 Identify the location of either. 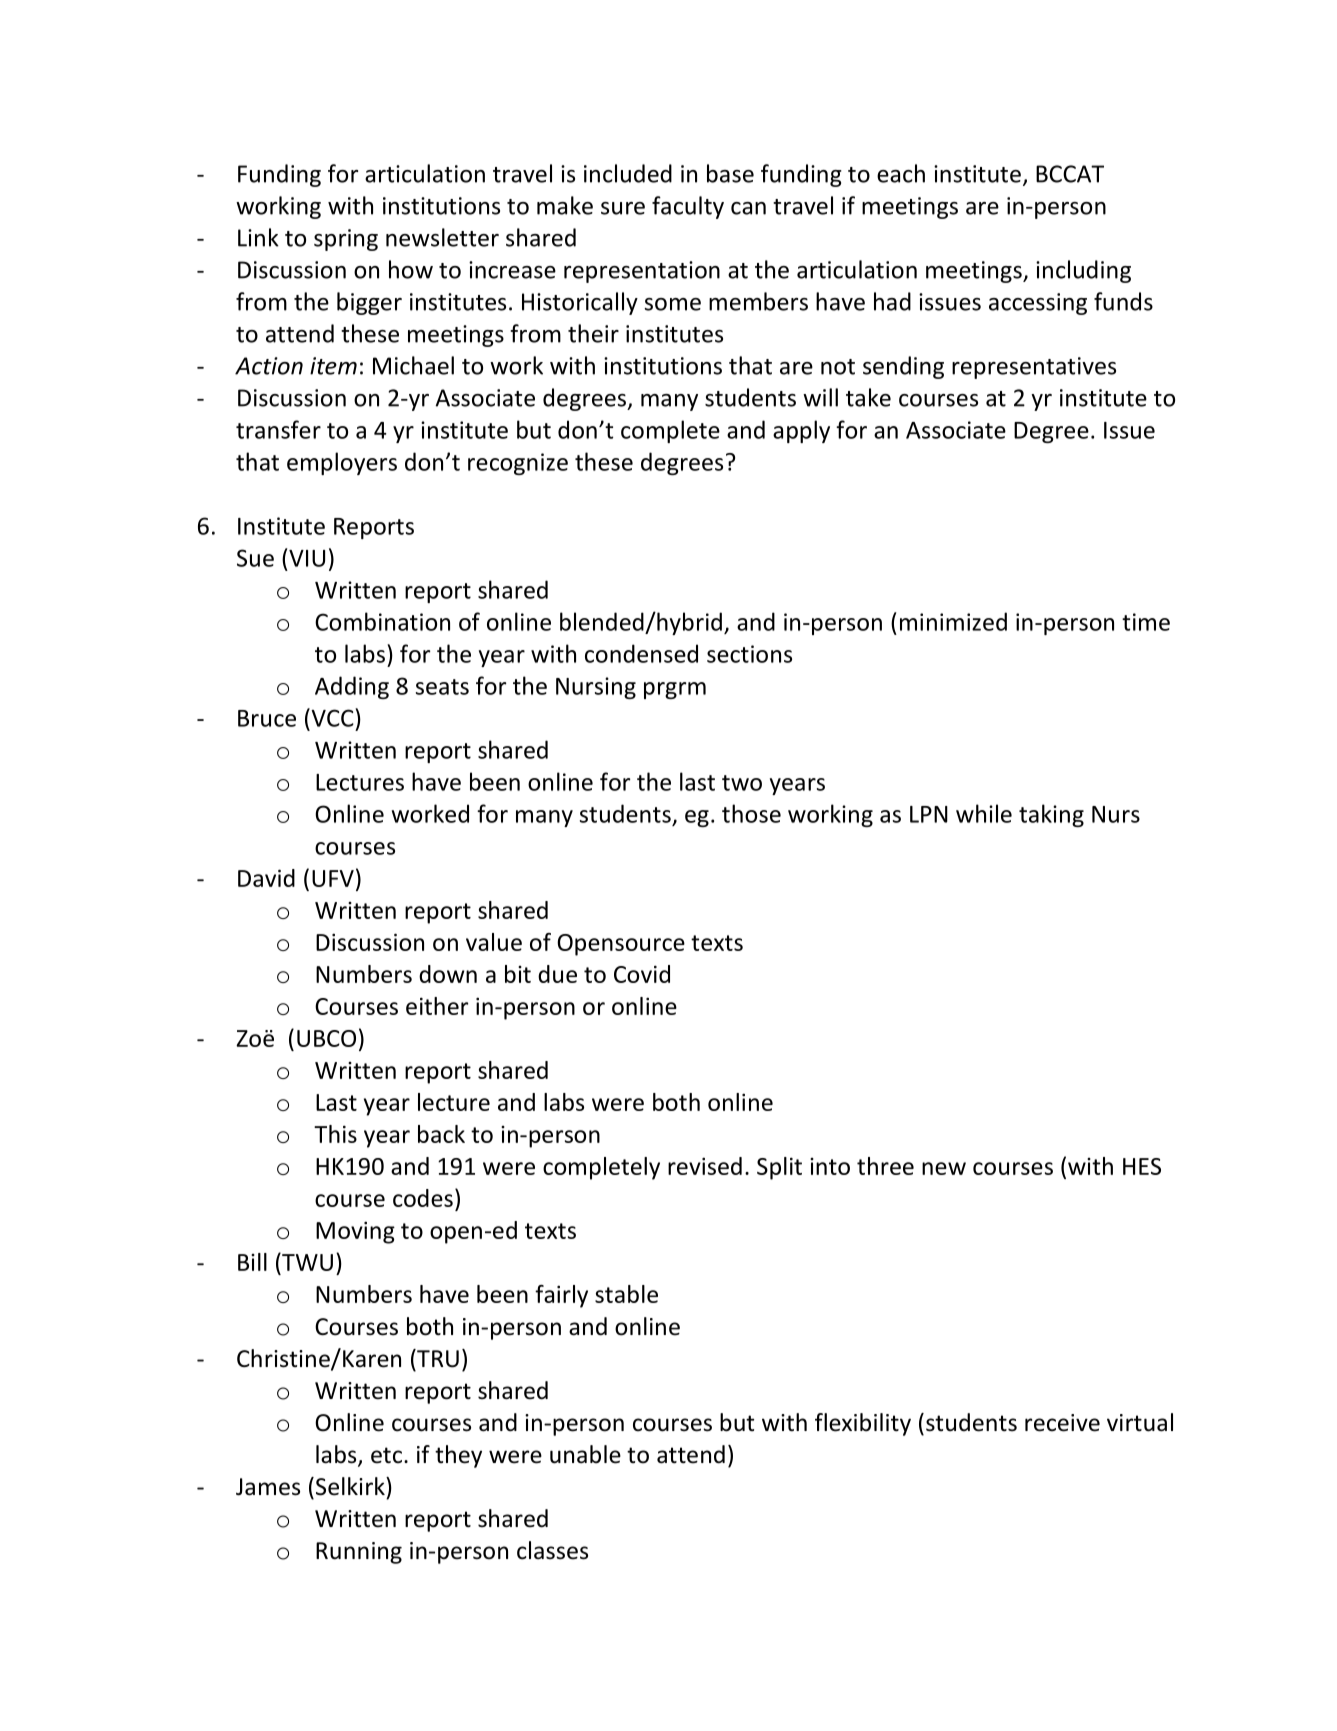
(437, 1006).
